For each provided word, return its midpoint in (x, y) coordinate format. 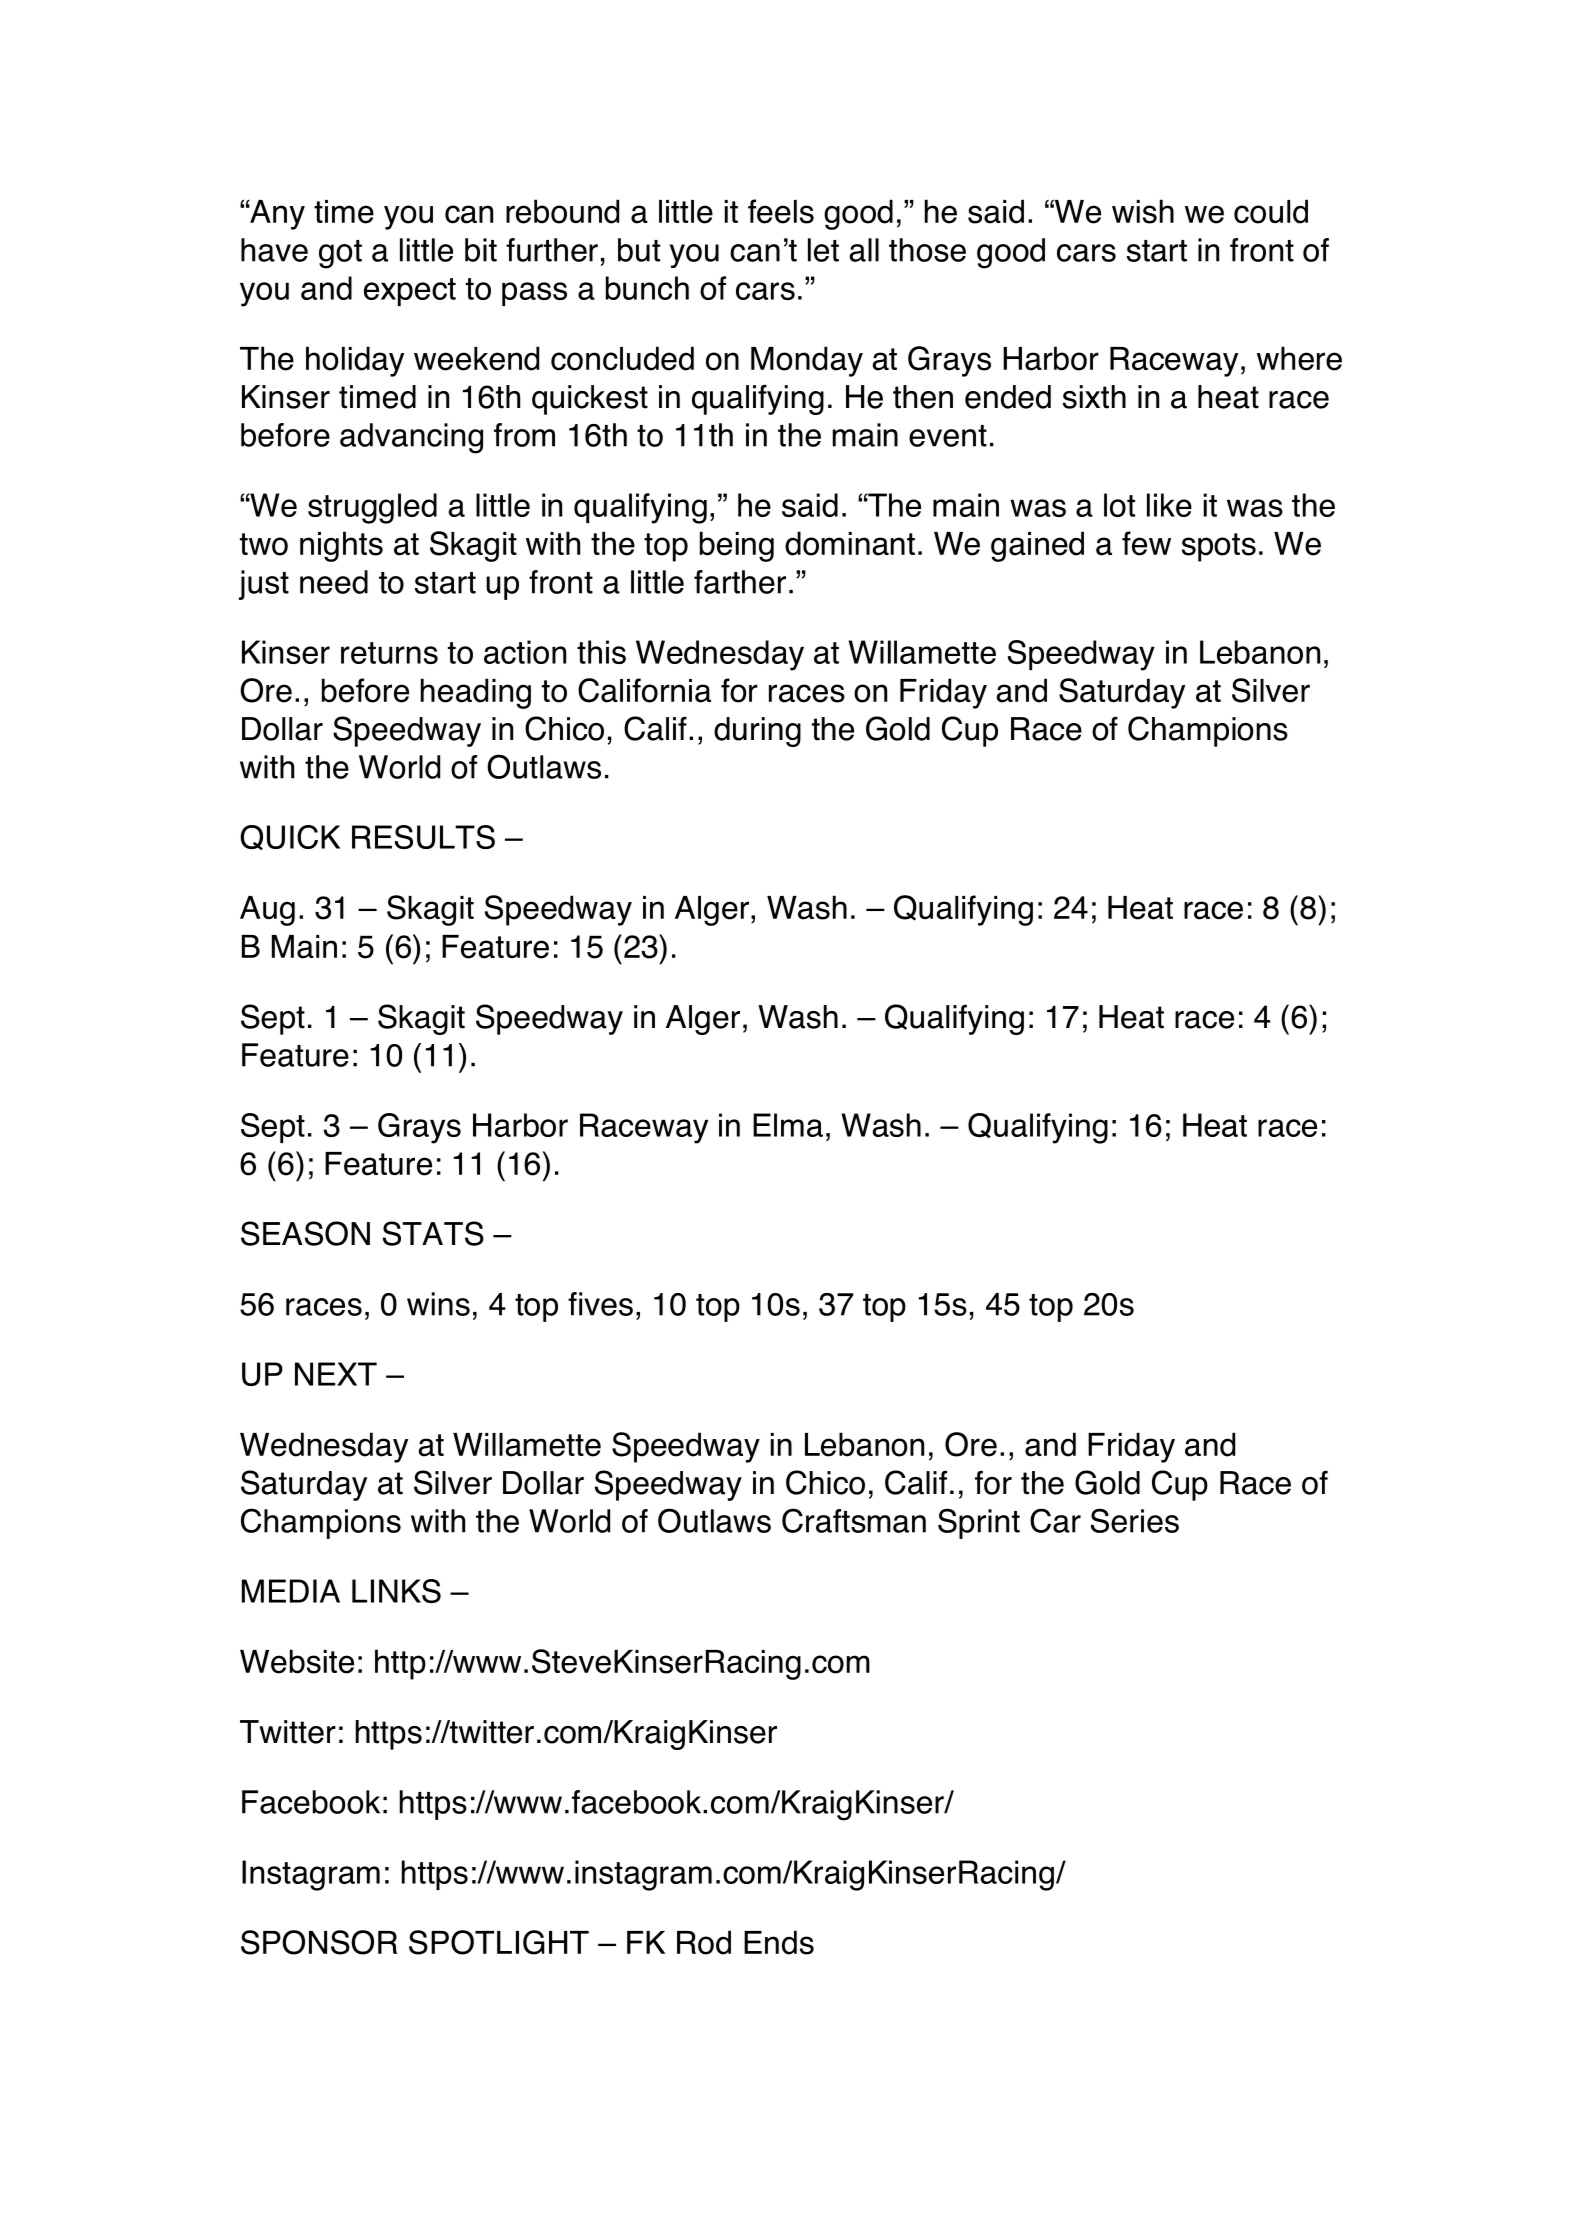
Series (1135, 1520)
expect (410, 292)
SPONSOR (319, 1942)
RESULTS (423, 837)
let (823, 250)
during (757, 732)
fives (600, 1304)
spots (1219, 547)
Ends (779, 1942)
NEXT (336, 1374)
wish (1143, 211)
